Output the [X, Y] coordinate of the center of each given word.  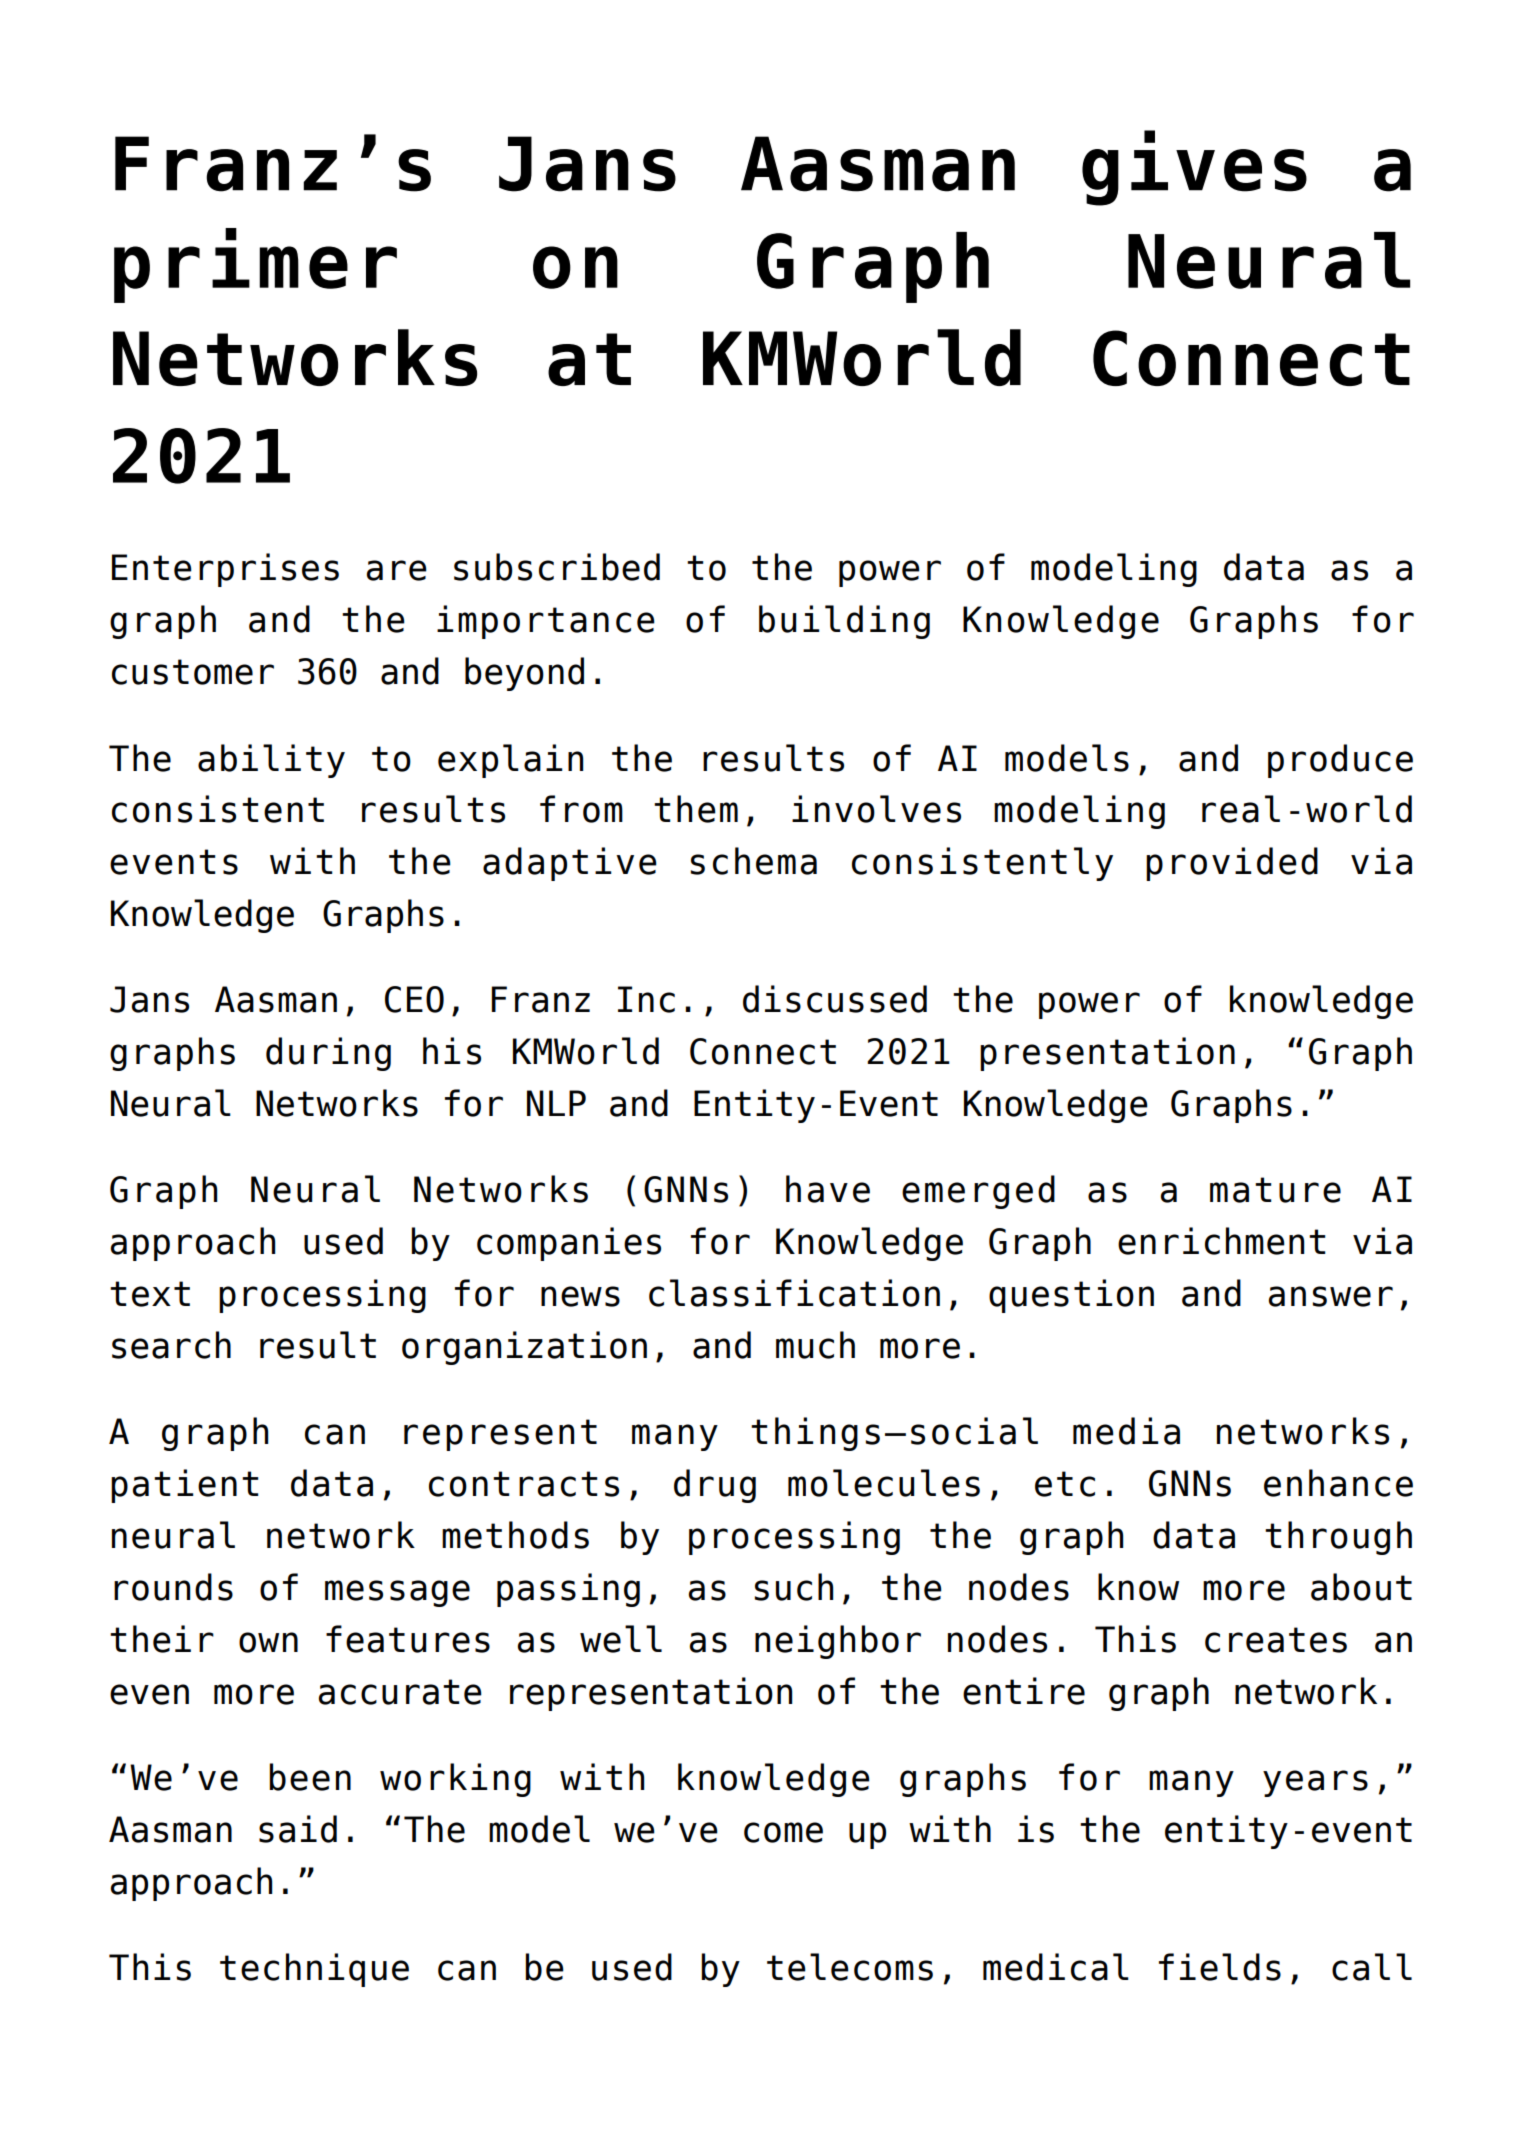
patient [185, 1486]
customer [193, 672]
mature [1275, 1190]
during [328, 1054]
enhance [1338, 1483]
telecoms [850, 1967]
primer [255, 265]
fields [1220, 1967]
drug [715, 1486]
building [844, 622]
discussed [835, 999]
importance [546, 622]
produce [1340, 761]
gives [1194, 168]
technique [314, 1970]
